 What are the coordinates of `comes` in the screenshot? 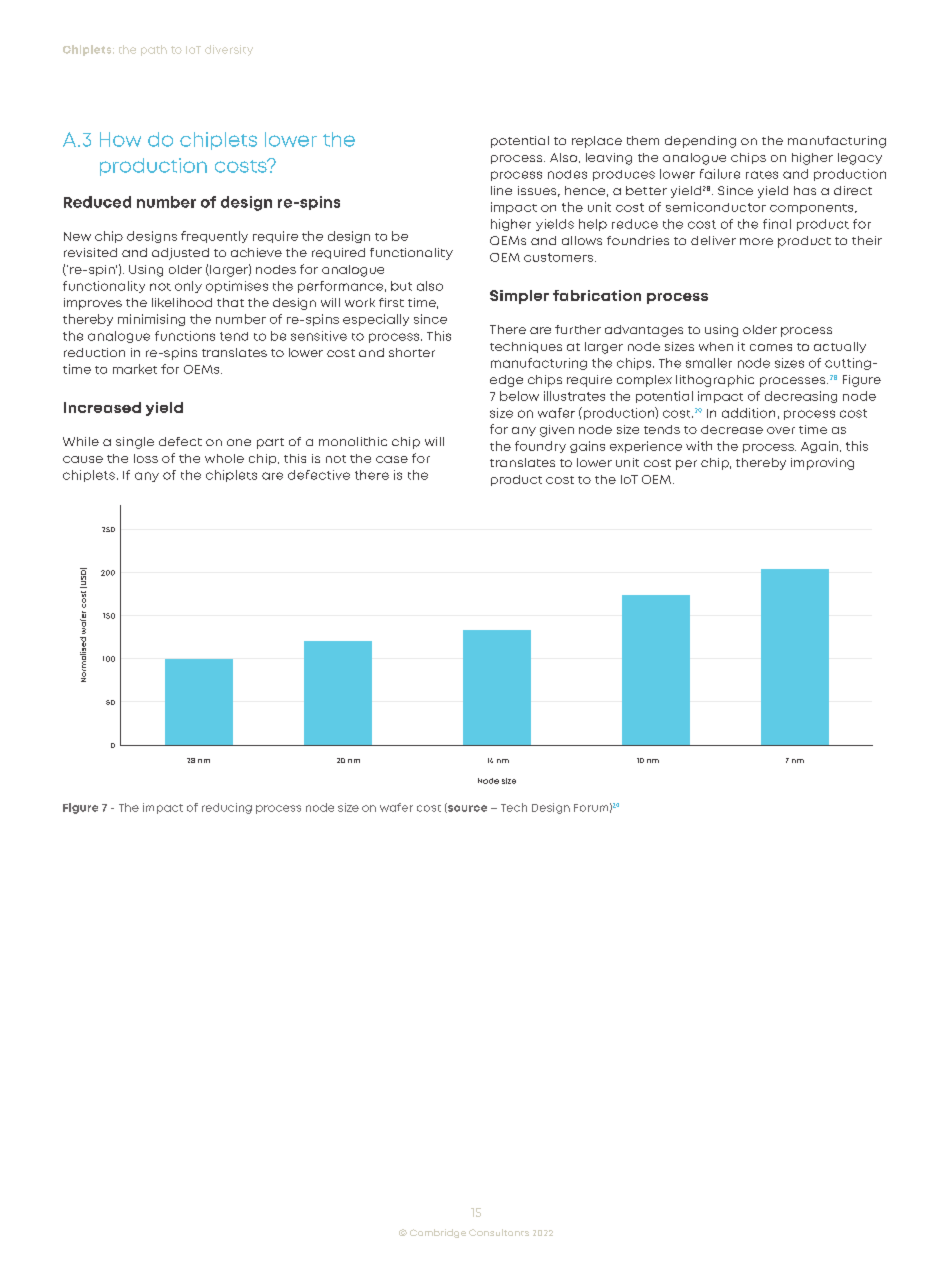 It's located at (771, 347).
